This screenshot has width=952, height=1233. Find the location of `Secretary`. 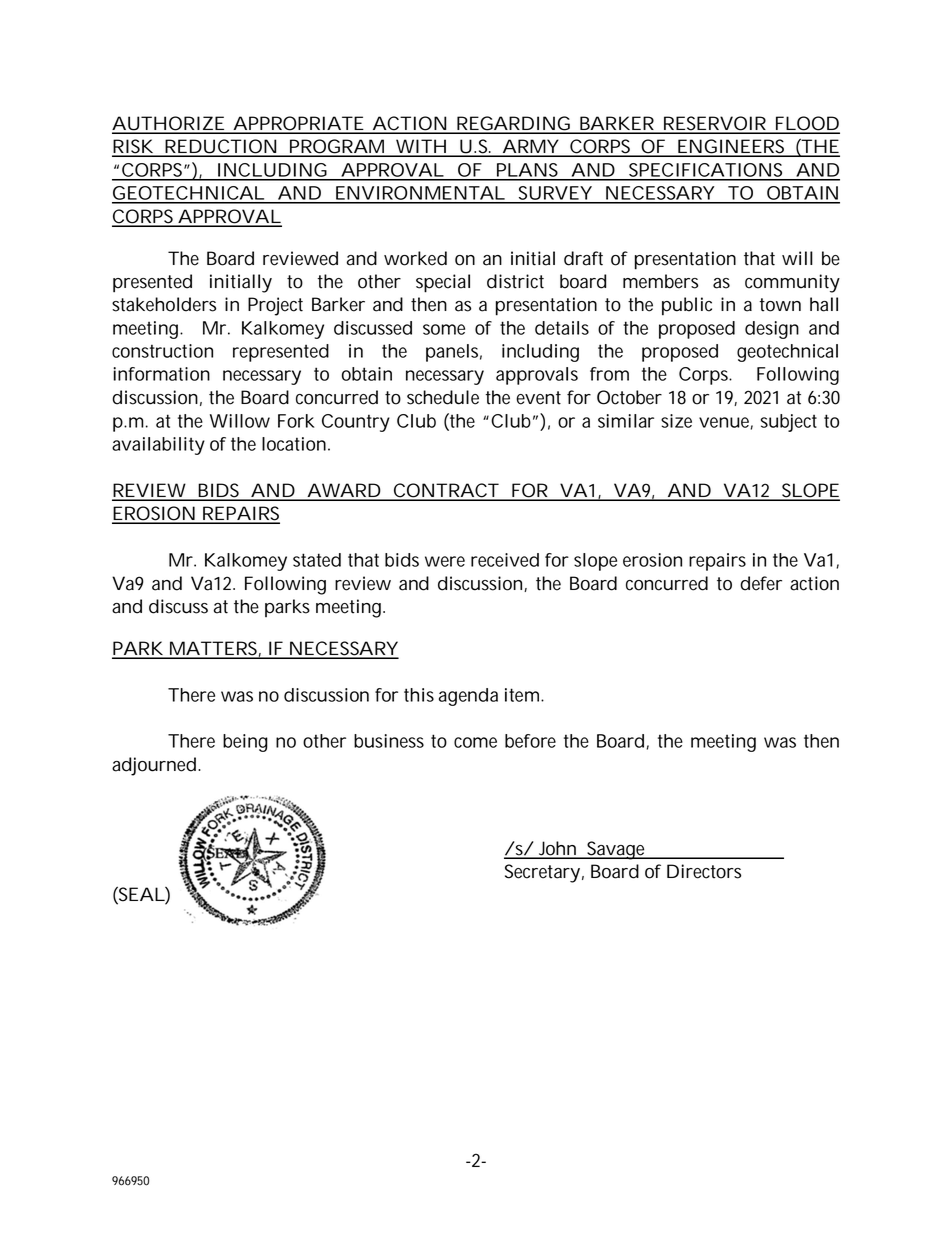

Secretary is located at coordinates (542, 873).
